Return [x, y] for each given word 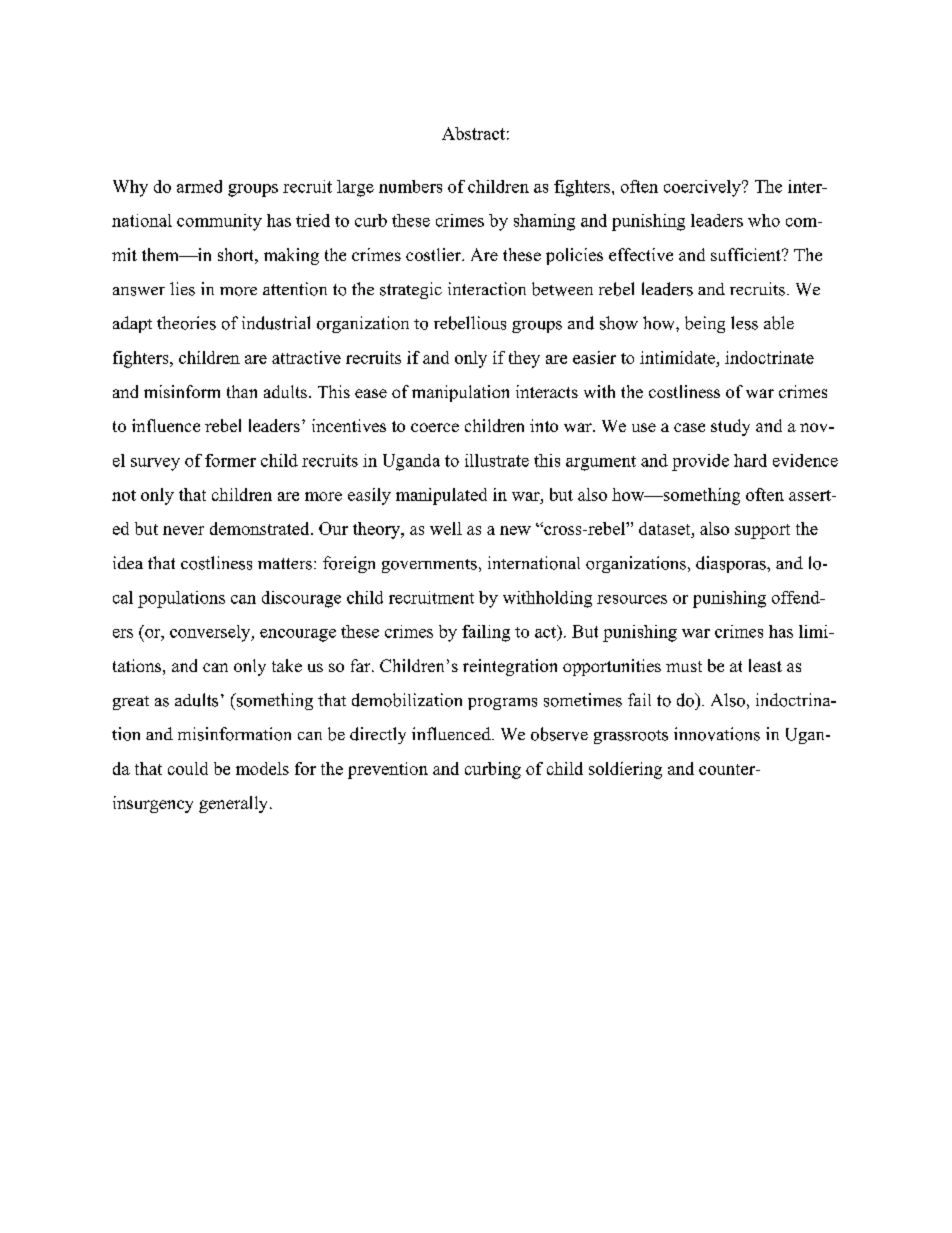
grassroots [631, 737]
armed [199, 186]
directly [378, 735]
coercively [703, 188]
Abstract [473, 133]
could [188, 768]
